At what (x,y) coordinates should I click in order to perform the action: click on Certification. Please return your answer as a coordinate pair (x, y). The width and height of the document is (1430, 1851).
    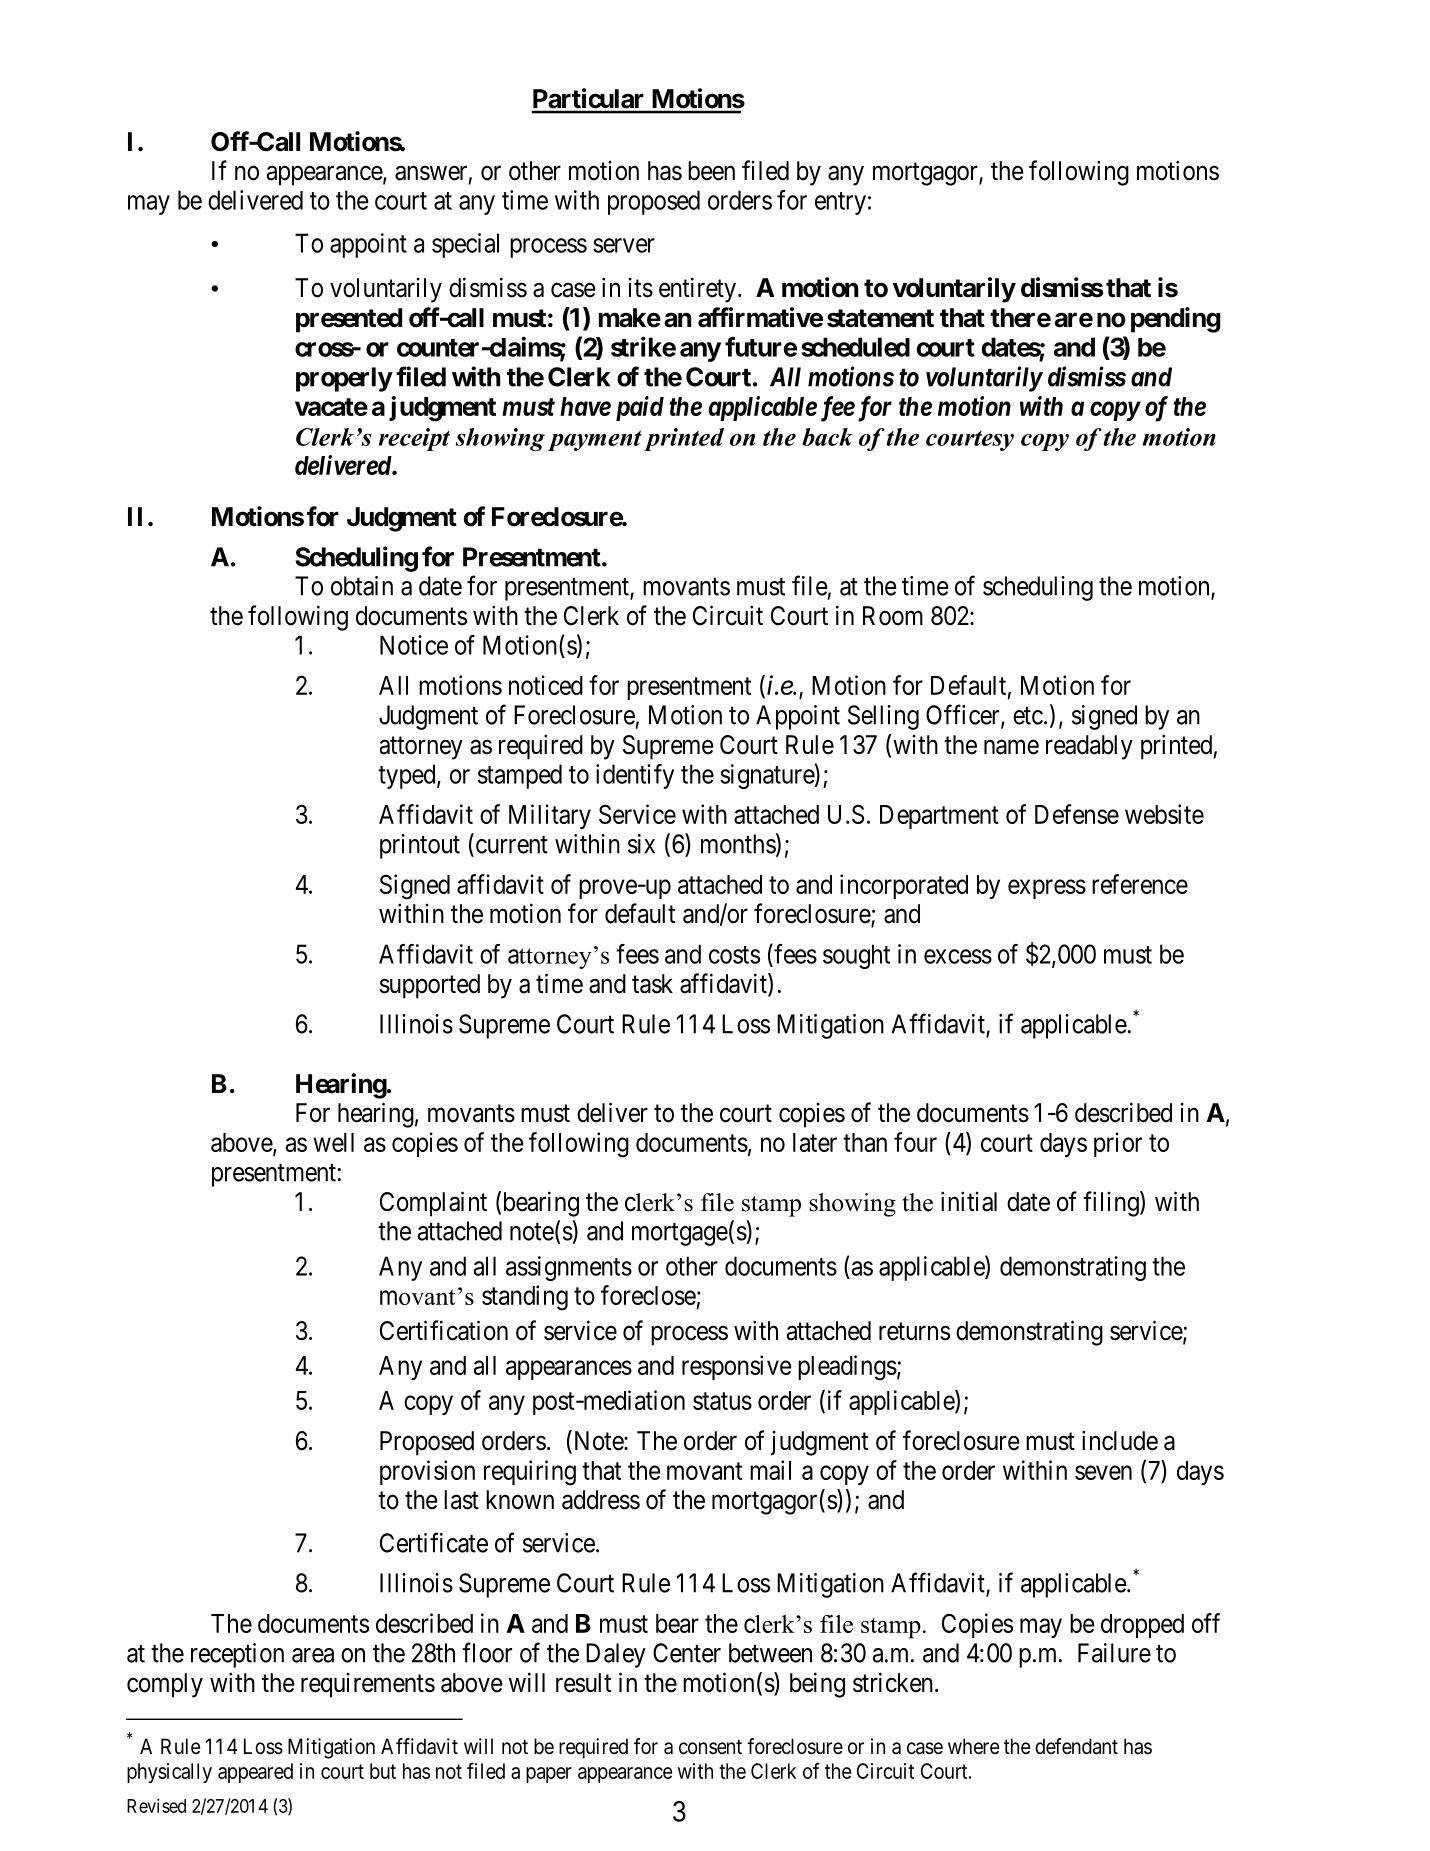
    Looking at the image, I should click on (444, 1330).
